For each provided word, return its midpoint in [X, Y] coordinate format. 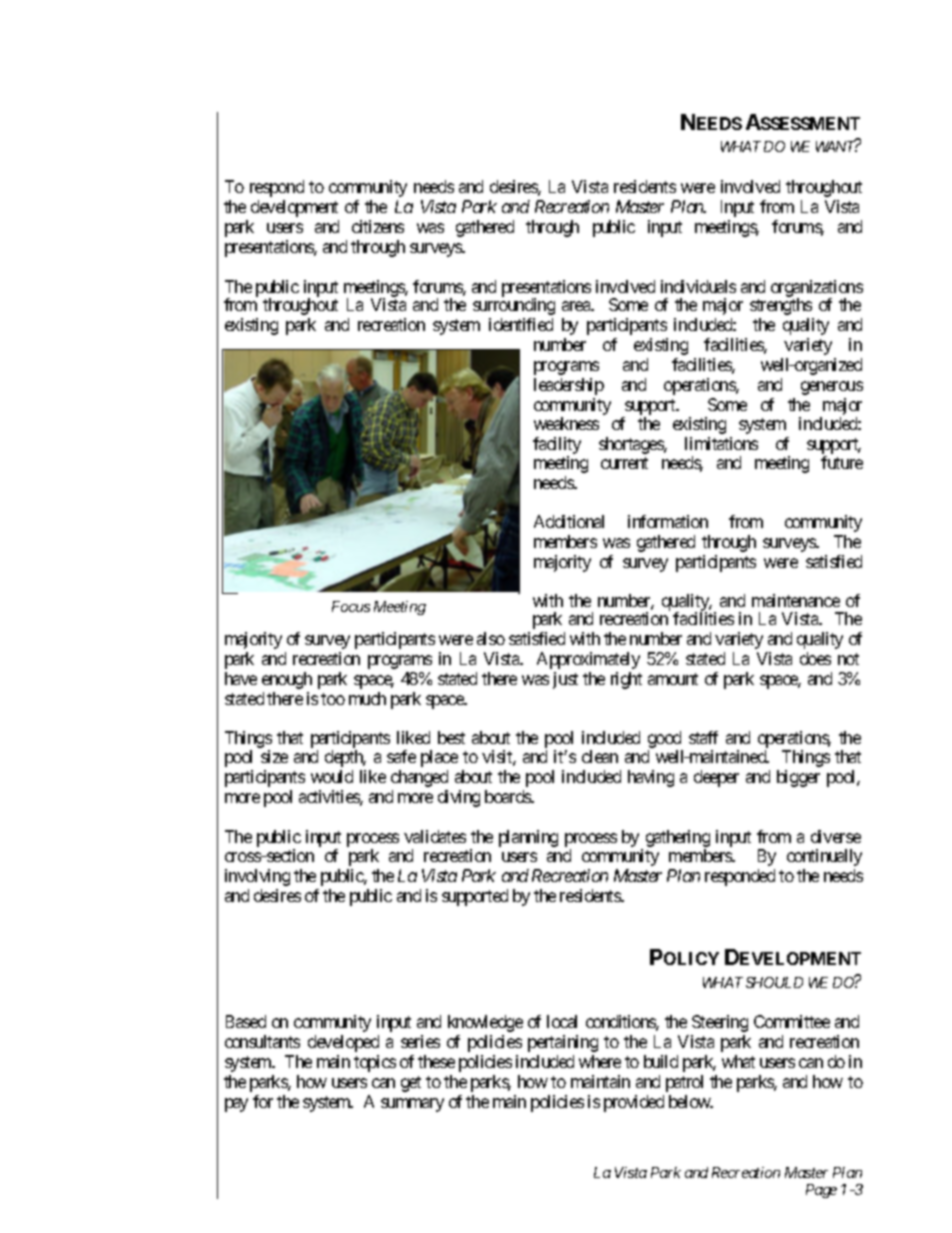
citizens [378, 226]
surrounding [514, 306]
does [815, 658]
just [565, 680]
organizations [817, 289]
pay [236, 1105]
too [333, 699]
